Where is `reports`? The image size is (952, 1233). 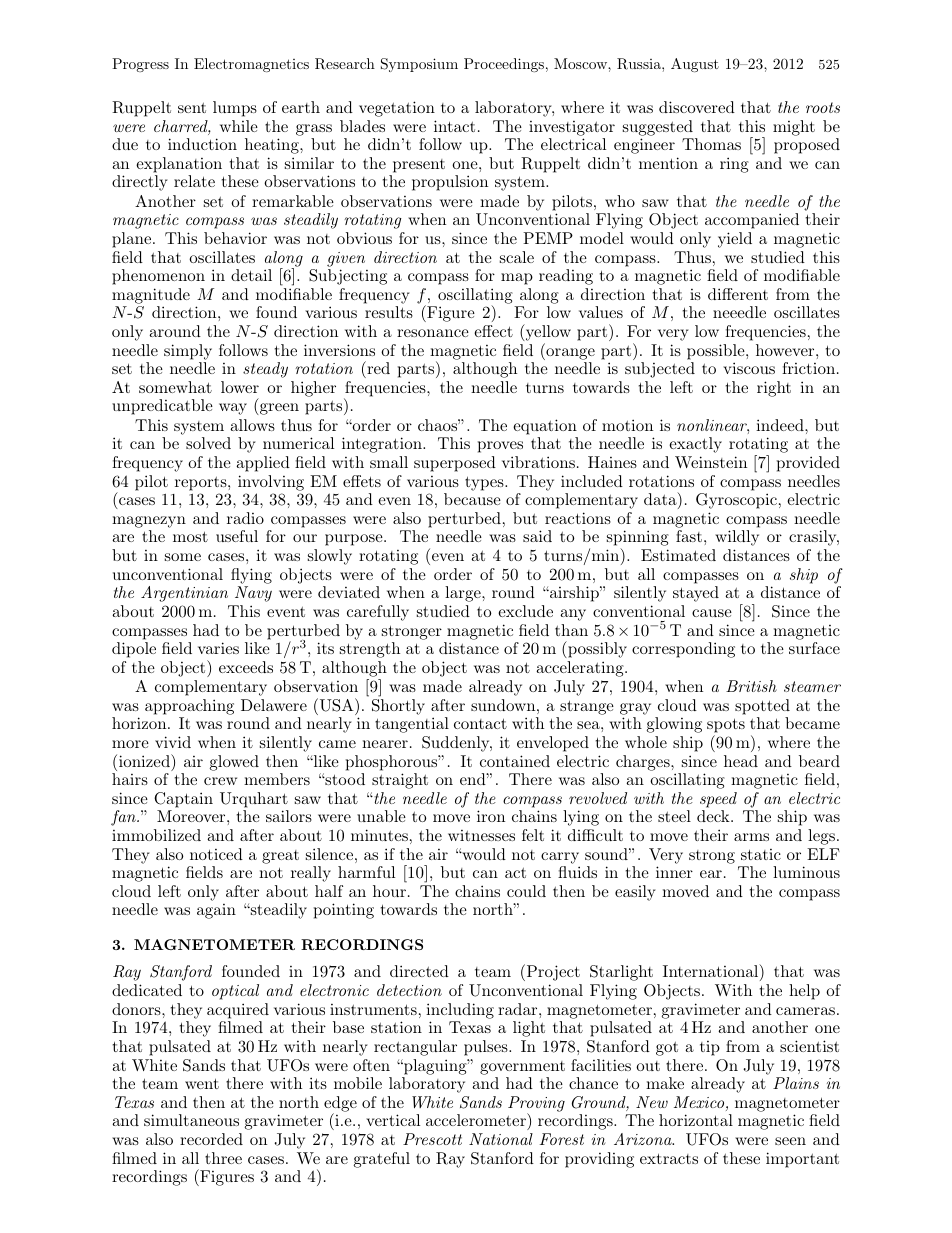
reports is located at coordinates (202, 483).
